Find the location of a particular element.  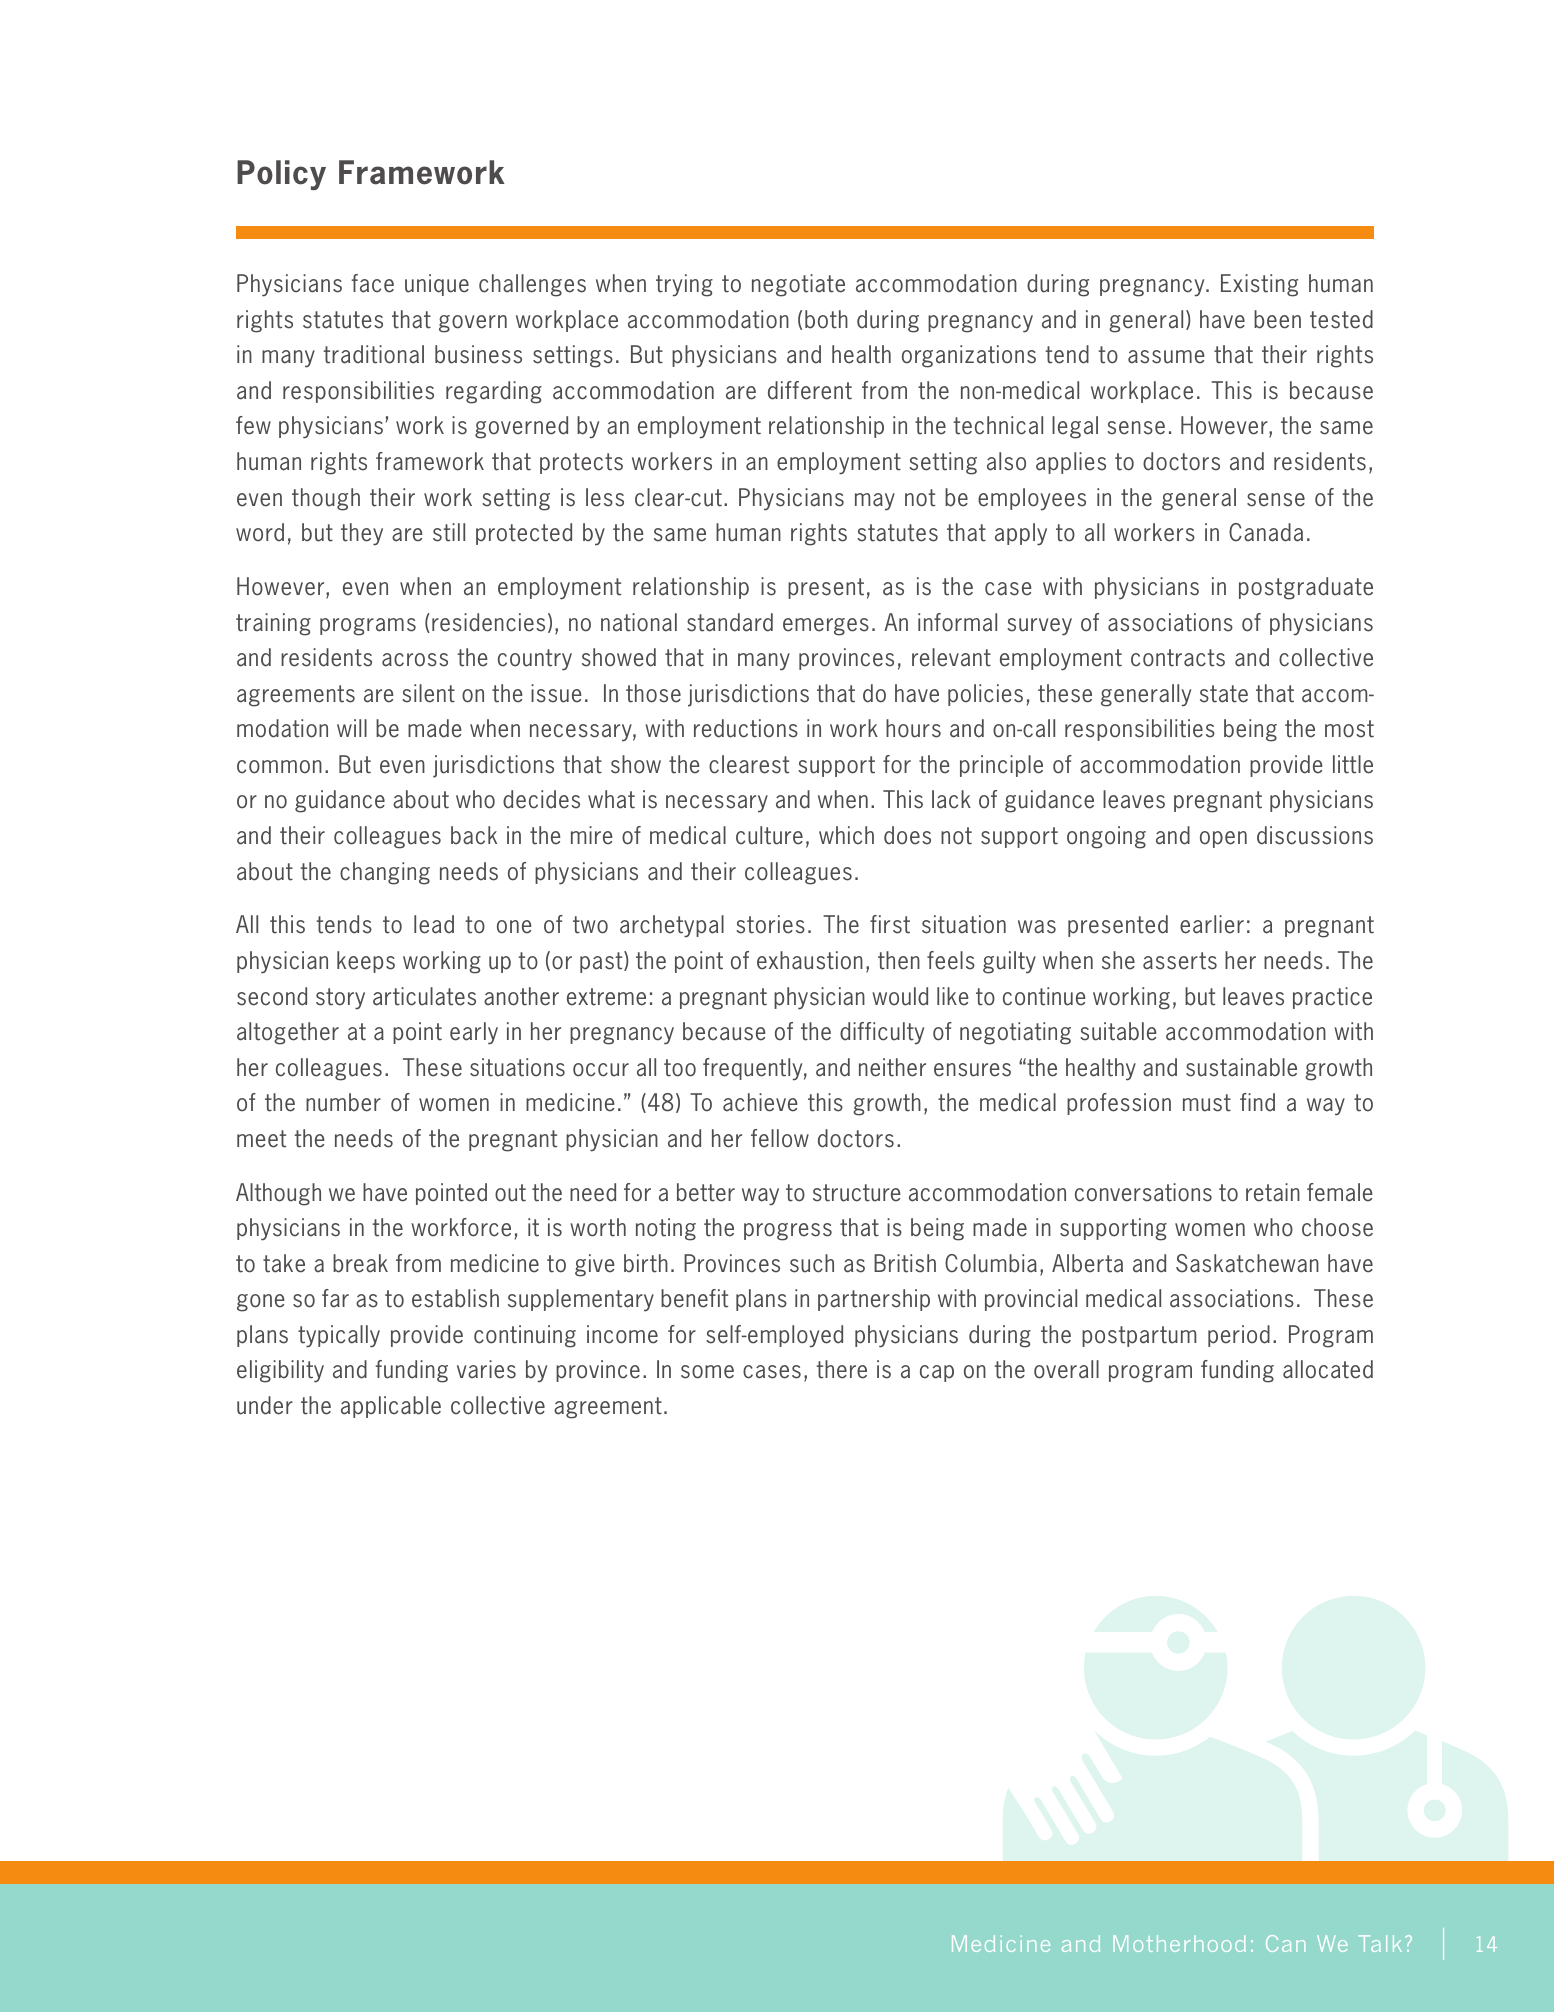

number is located at coordinates (343, 1102).
